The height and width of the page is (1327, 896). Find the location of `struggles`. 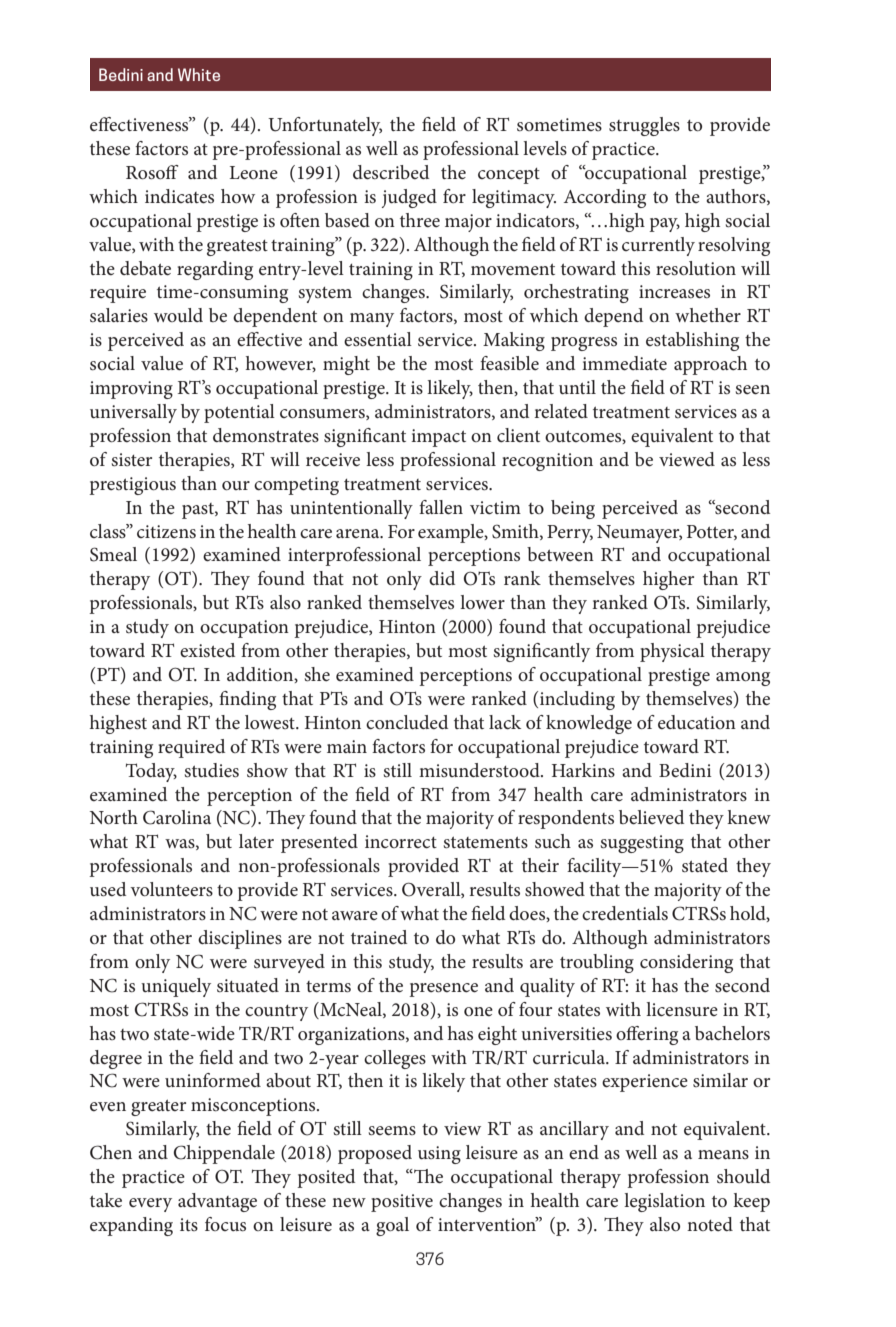

struggles is located at coordinates (644, 126).
